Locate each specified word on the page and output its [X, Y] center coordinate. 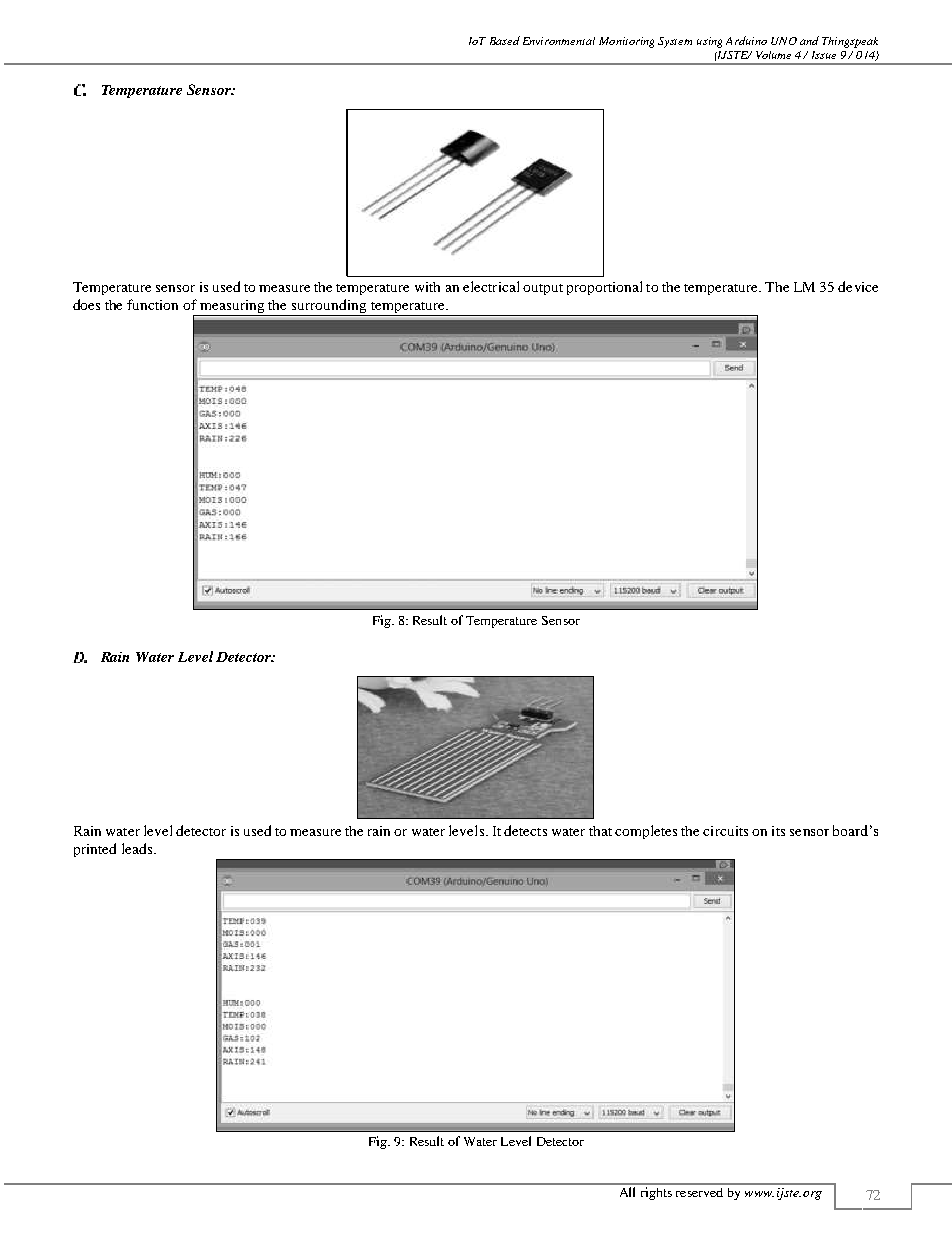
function [152, 304]
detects [525, 830]
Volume [773, 55]
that [600, 831]
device [858, 286]
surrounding [329, 307]
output [543, 289]
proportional [604, 288]
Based [505, 40]
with [427, 287]
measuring [233, 308]
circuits [725, 831]
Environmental [559, 41]
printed [95, 850]
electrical [491, 286]
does [86, 304]
